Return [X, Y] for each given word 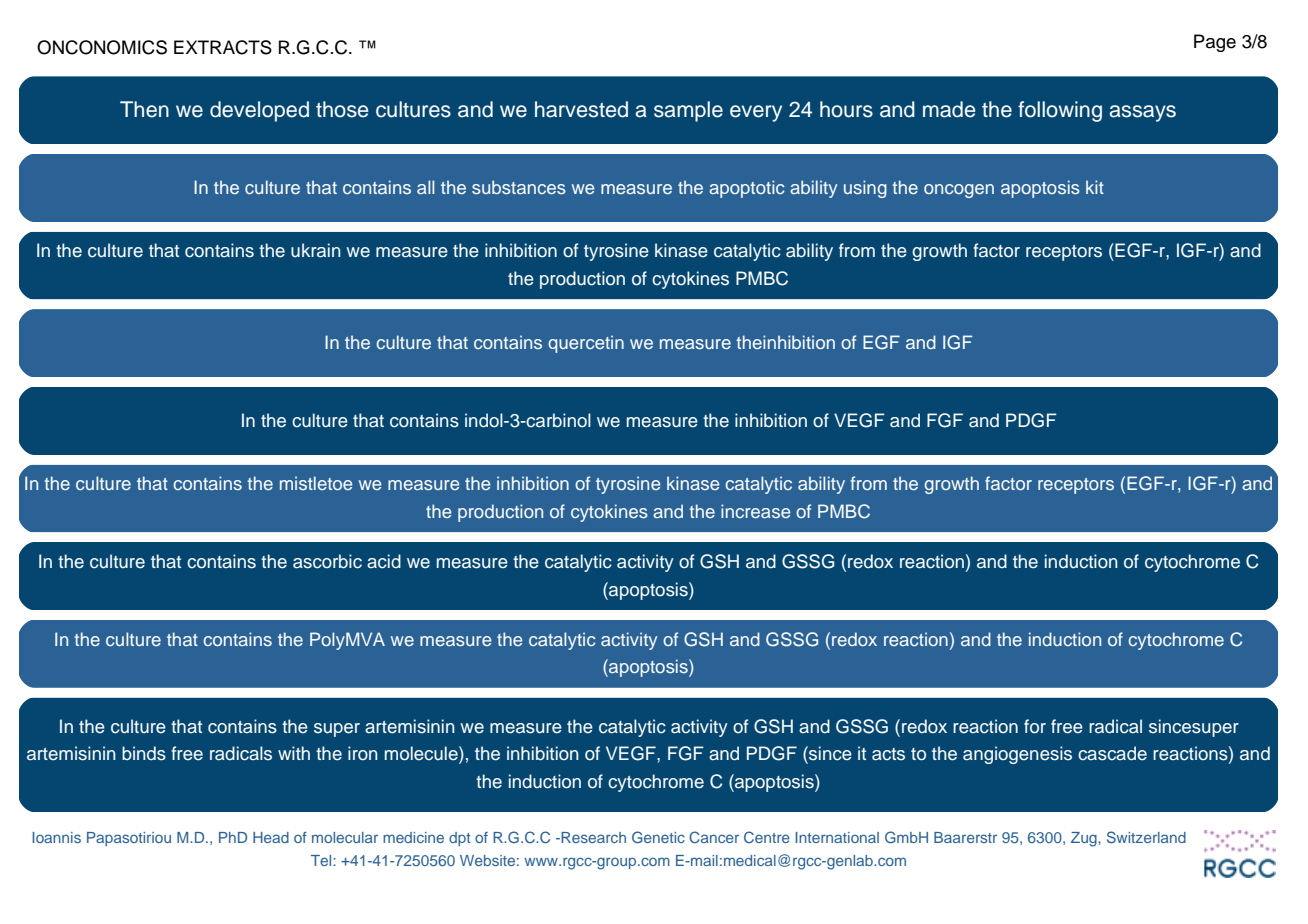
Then [144, 109]
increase [755, 511]
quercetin [586, 344]
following [1060, 111]
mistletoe [316, 483]
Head [271, 837]
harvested [581, 109]
